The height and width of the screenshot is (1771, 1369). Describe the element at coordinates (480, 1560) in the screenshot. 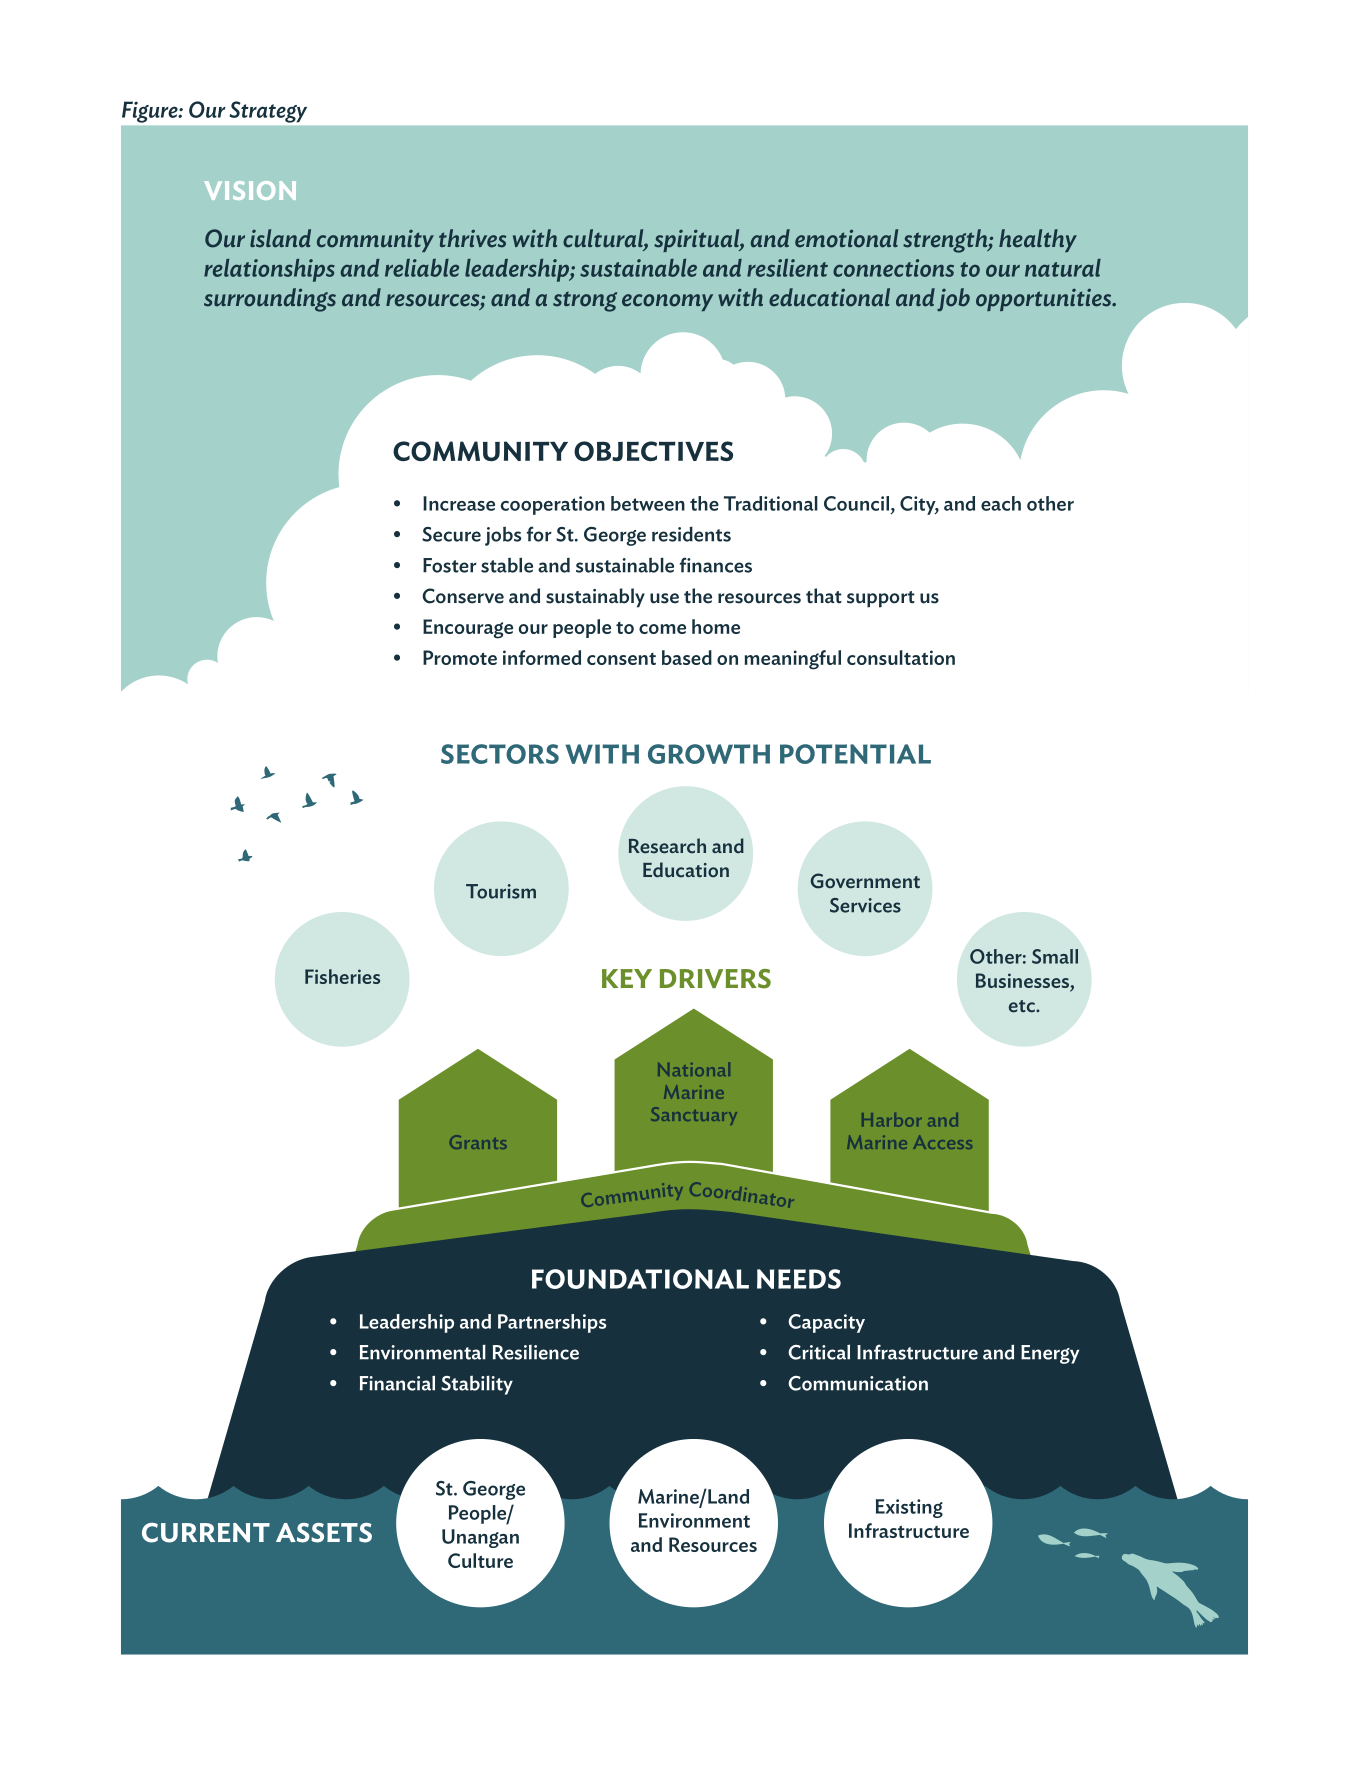

I see `Culture` at that location.
